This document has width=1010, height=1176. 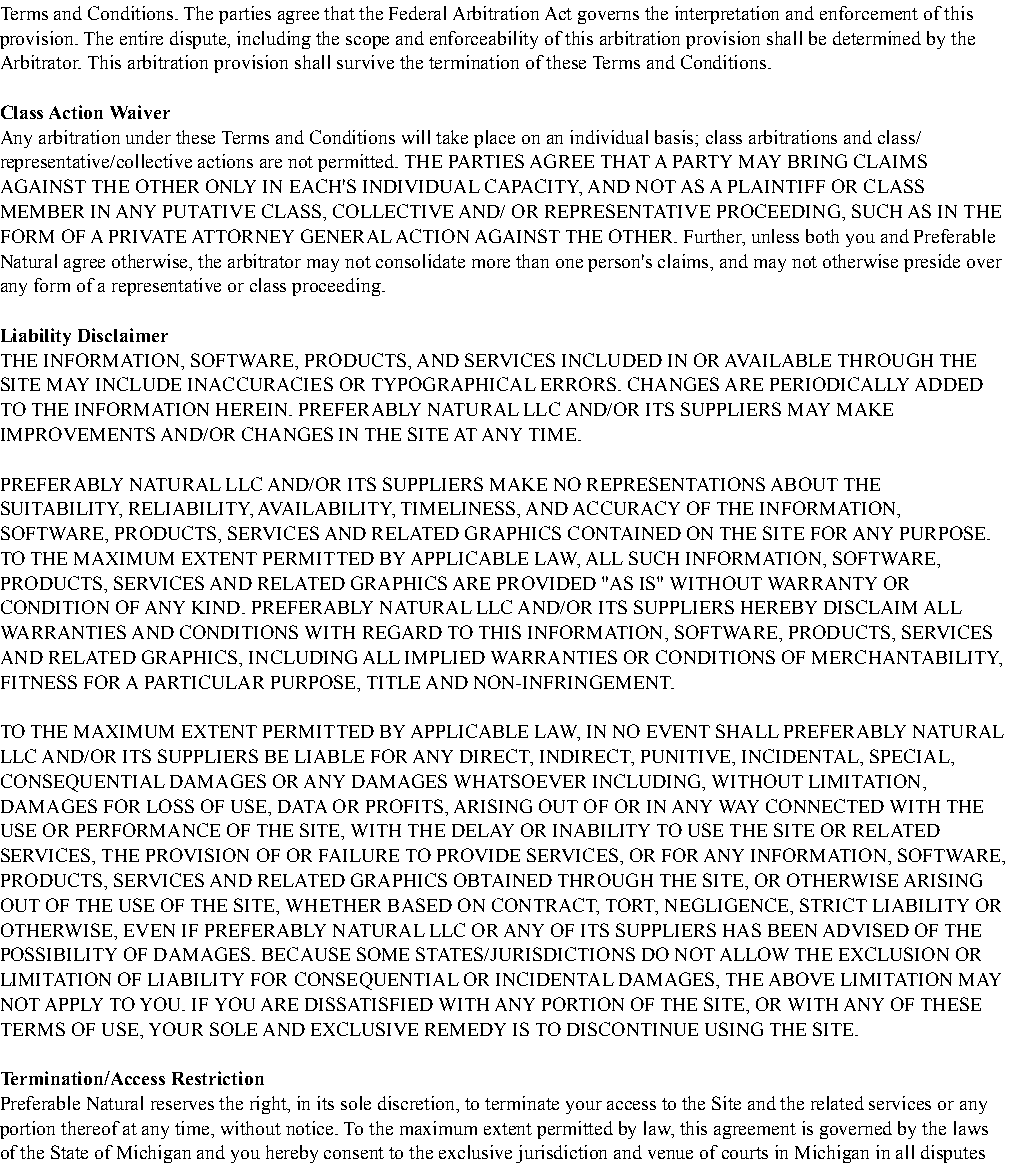 What do you see at coordinates (170, 806) in the document?
I see `LOSS` at bounding box center [170, 806].
